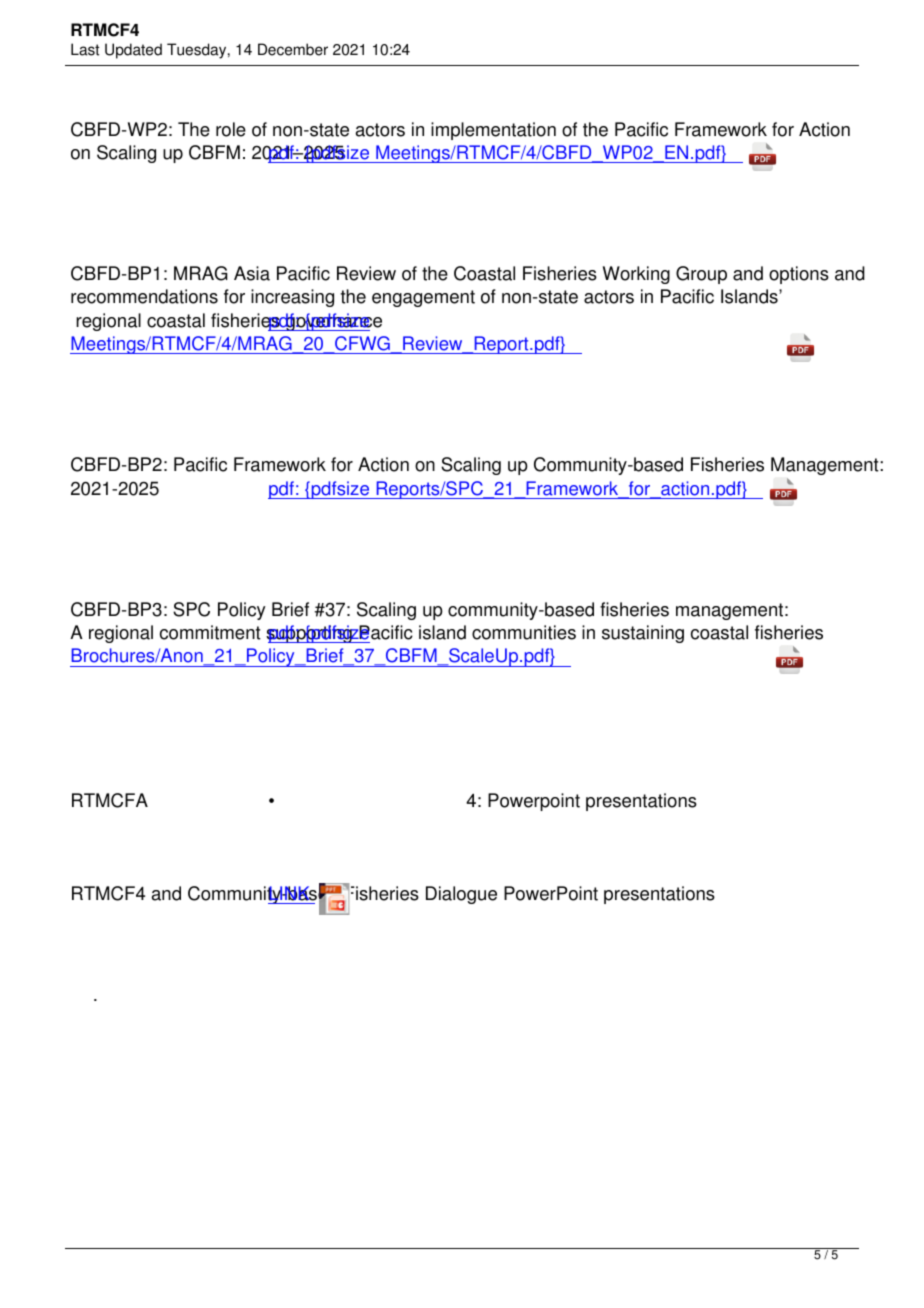  What do you see at coordinates (210, 632) in the screenshot?
I see `commitment` at bounding box center [210, 632].
